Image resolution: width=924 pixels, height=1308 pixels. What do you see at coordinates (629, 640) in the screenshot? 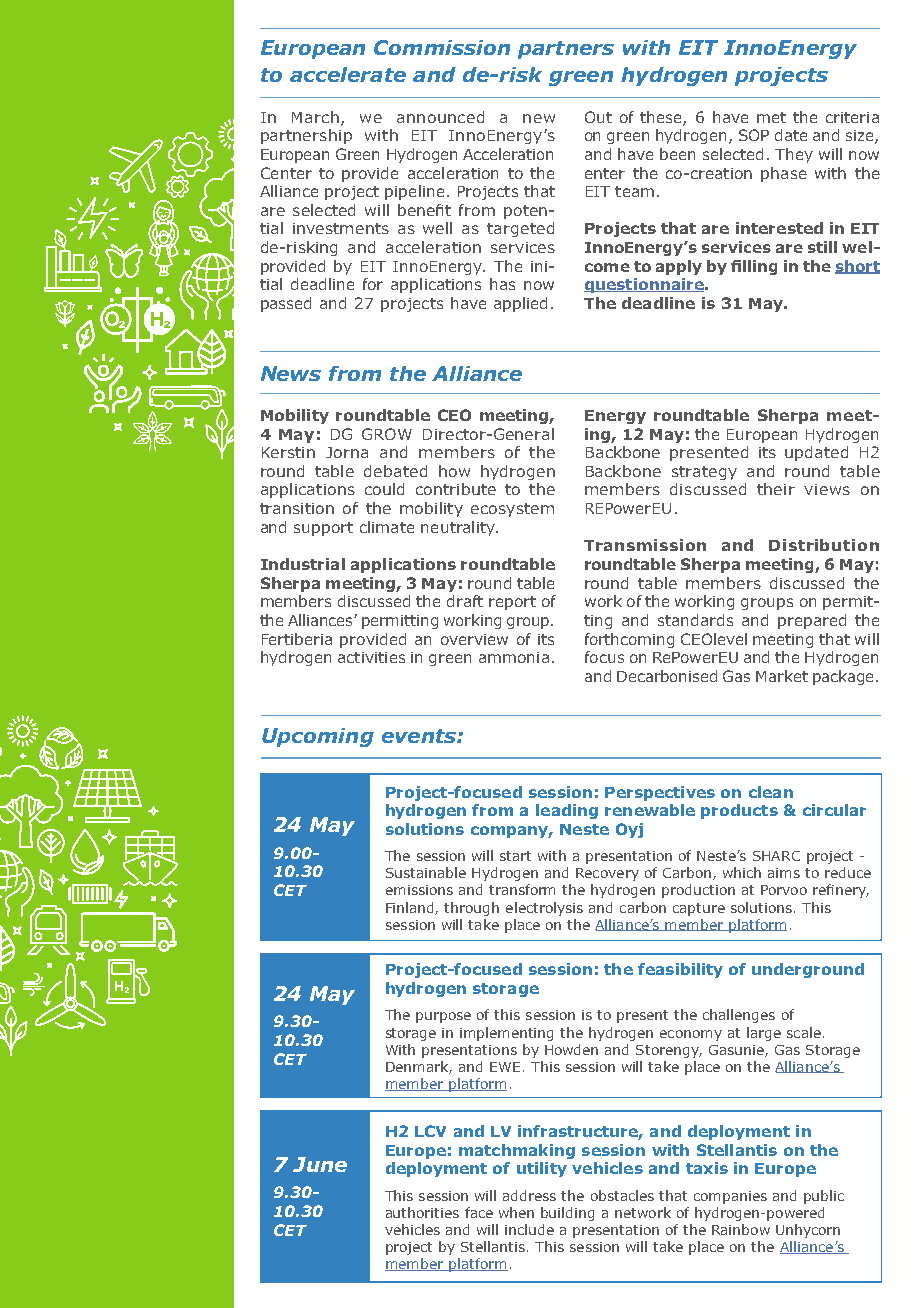
I see `forthcoming` at bounding box center [629, 640].
